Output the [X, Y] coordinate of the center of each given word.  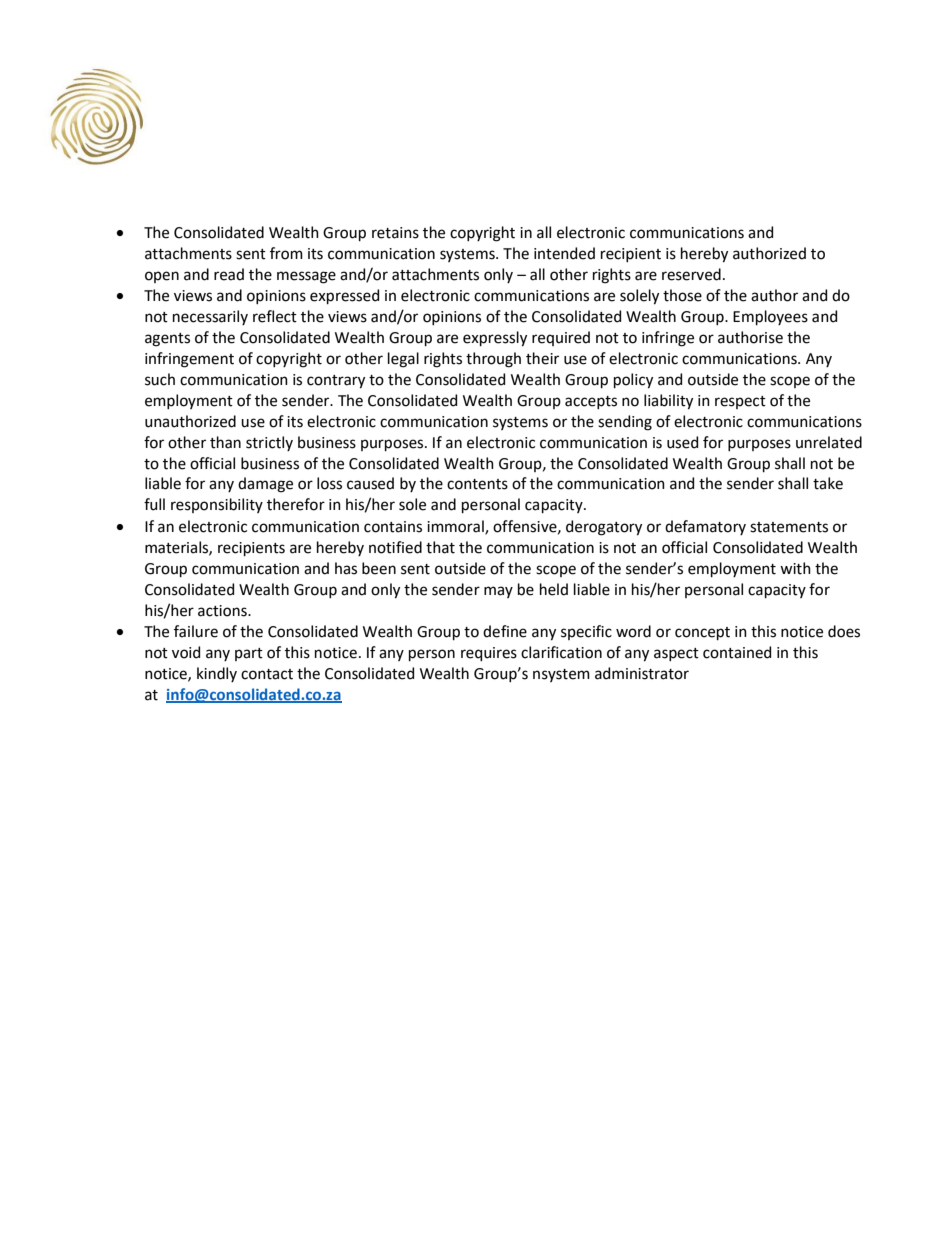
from [286, 253]
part [249, 654]
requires [489, 654]
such [160, 379]
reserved [691, 274]
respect [740, 402]
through [493, 360]
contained [737, 652]
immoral [456, 527]
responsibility [217, 505]
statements [789, 527]
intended [564, 253]
